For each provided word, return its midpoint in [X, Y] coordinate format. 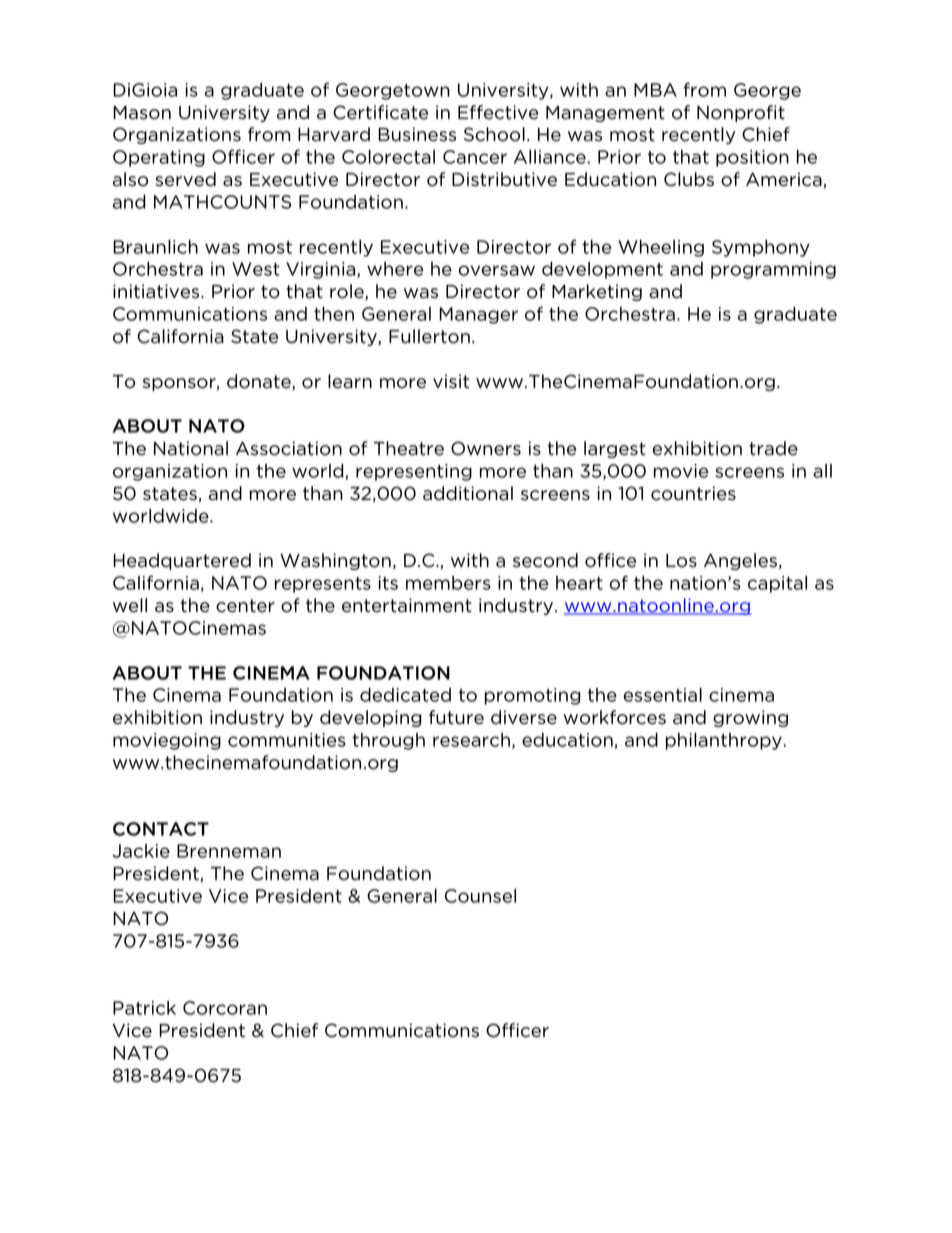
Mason [142, 113]
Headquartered [182, 561]
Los [681, 561]
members [448, 583]
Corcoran [225, 1008]
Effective [498, 112]
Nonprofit [741, 113]
